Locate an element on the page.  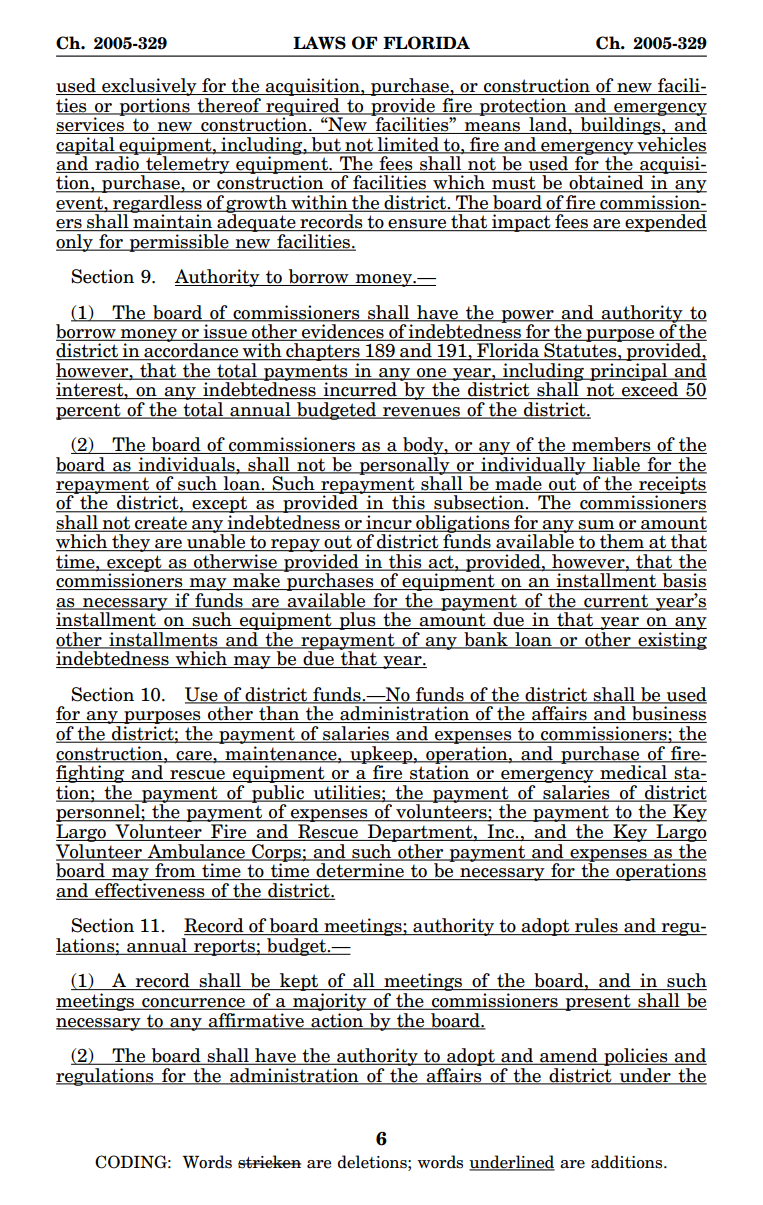
create is located at coordinates (161, 524).
